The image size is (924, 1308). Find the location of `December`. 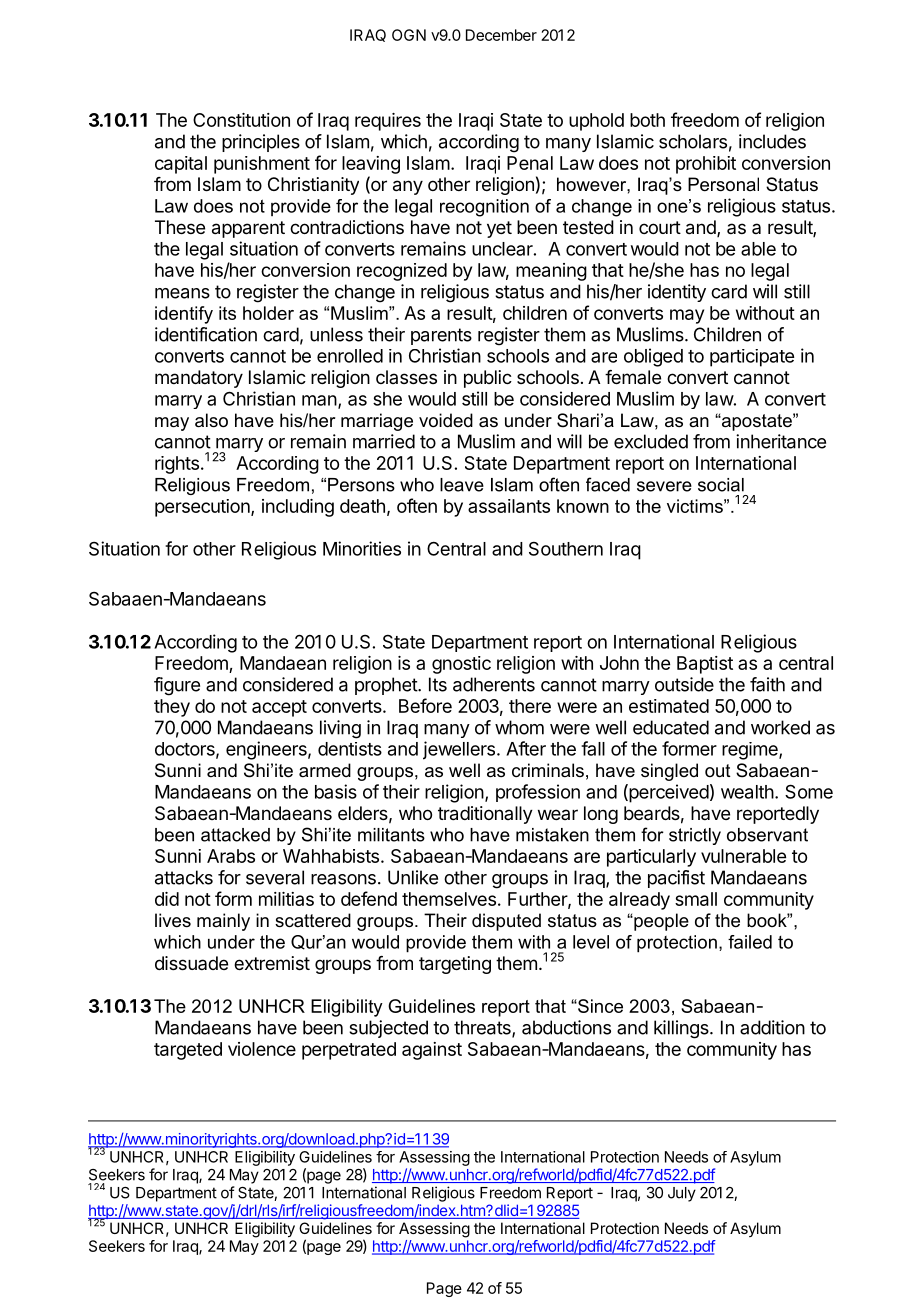

December is located at coordinates (501, 35).
